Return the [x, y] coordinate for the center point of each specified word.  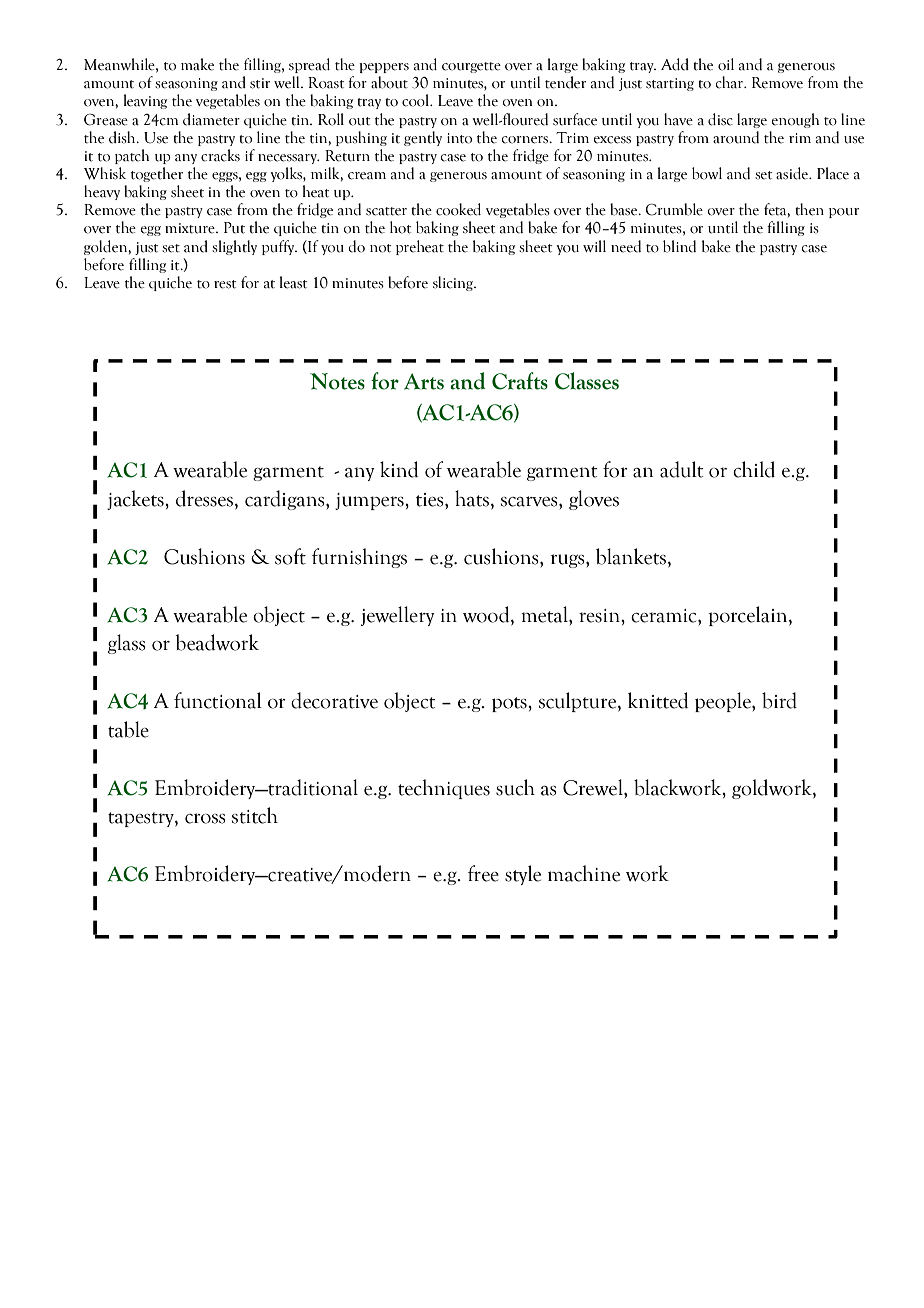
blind [679, 246]
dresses [206, 499]
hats [472, 498]
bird [779, 700]
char [731, 82]
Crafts [520, 381]
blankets [631, 556]
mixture [191, 228]
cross [205, 818]
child [754, 469]
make [197, 64]
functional [218, 700]
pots [510, 704]
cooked [458, 209]
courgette [471, 67]
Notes [337, 381]
